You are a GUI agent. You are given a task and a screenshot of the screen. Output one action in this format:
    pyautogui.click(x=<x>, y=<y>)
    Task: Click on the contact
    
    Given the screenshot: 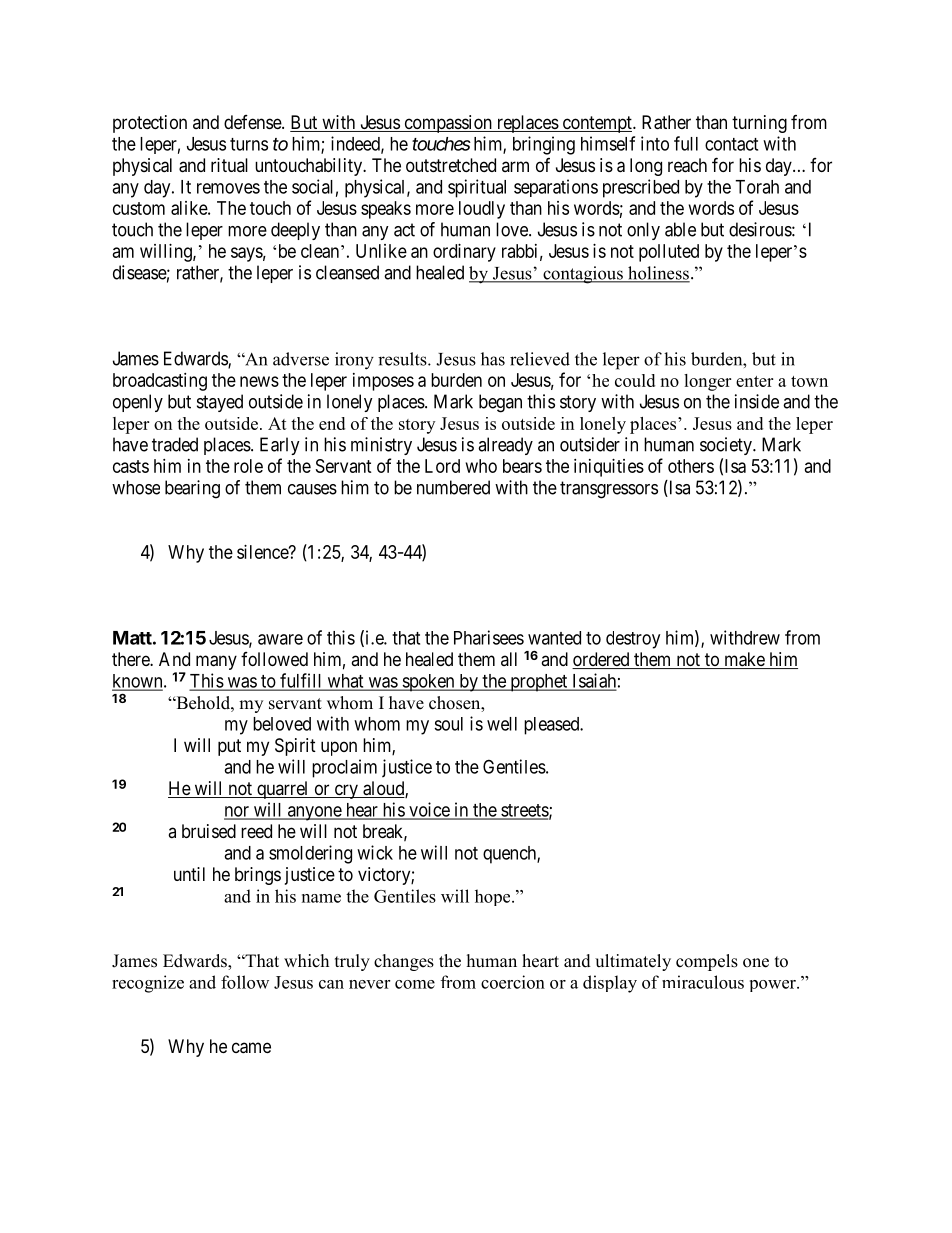 What is the action you would take?
    pyautogui.click(x=731, y=144)
